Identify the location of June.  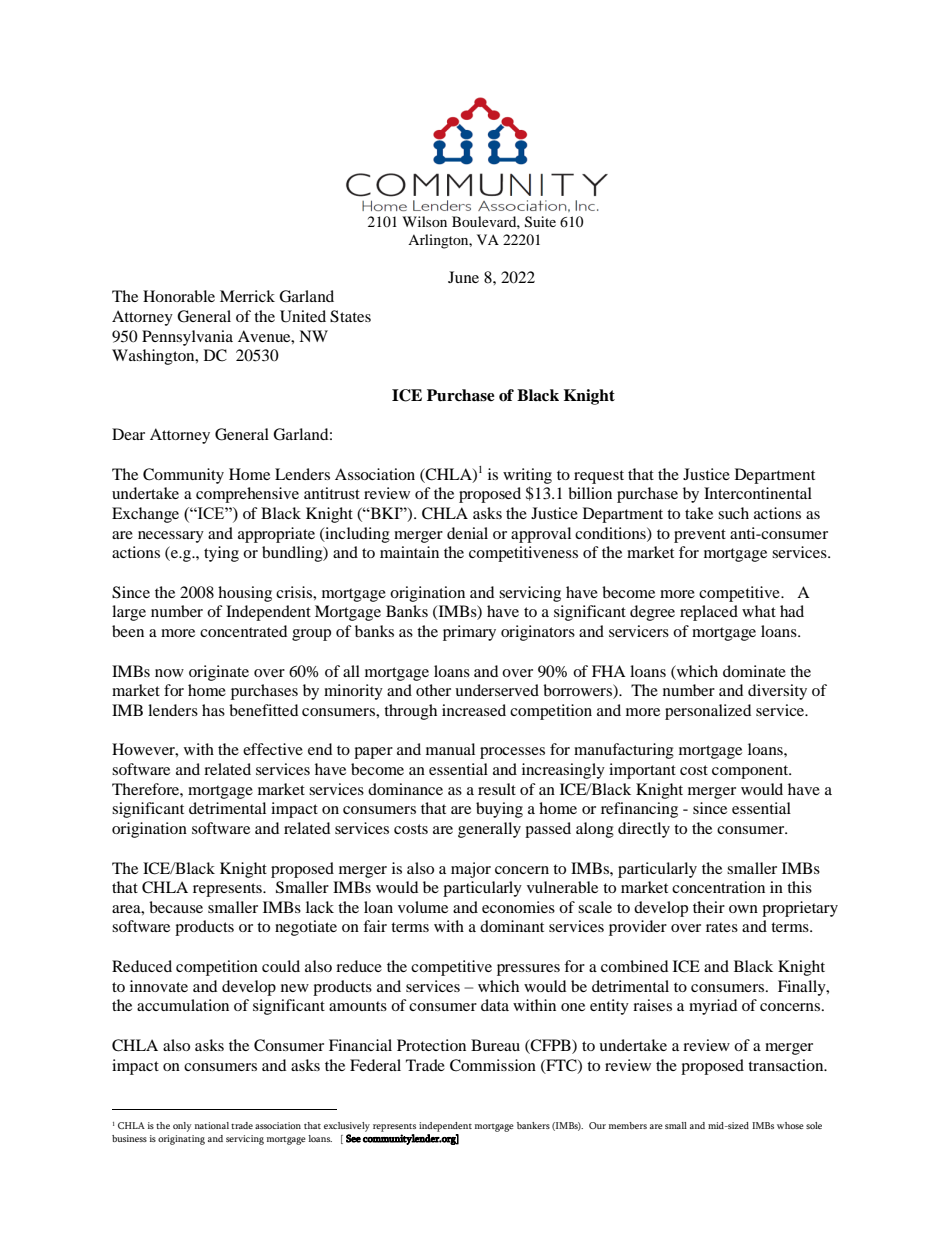
(463, 277).
